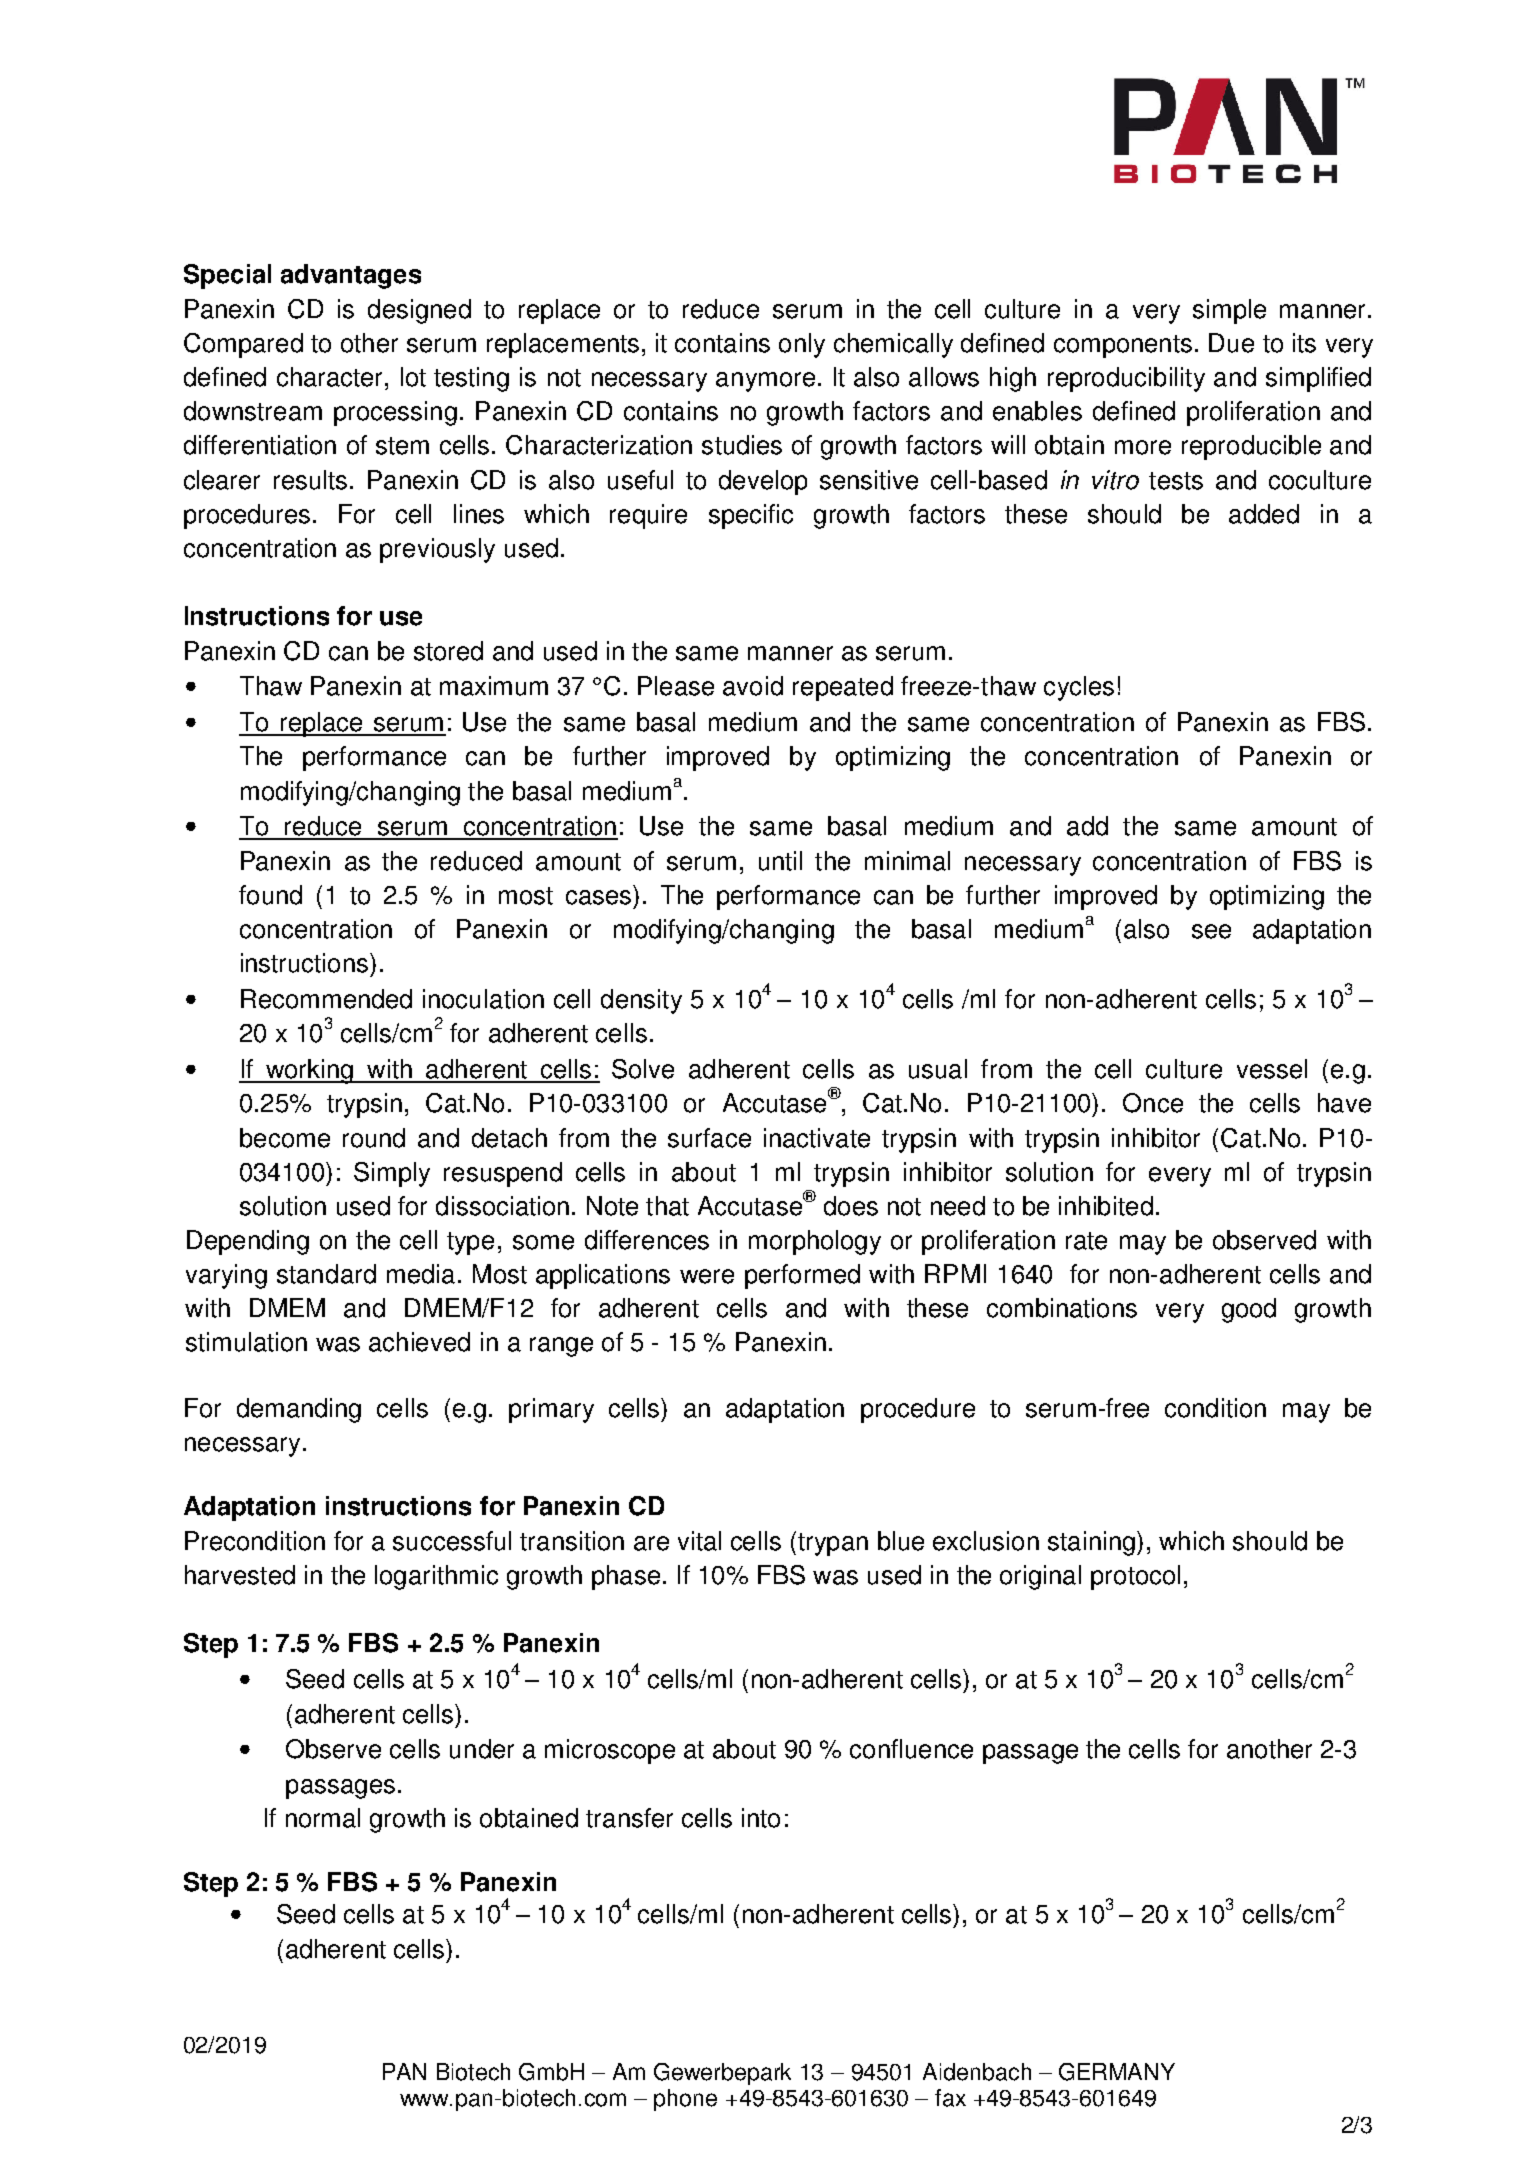  What do you see at coordinates (323, 1818) in the document?
I see `normal` at bounding box center [323, 1818].
